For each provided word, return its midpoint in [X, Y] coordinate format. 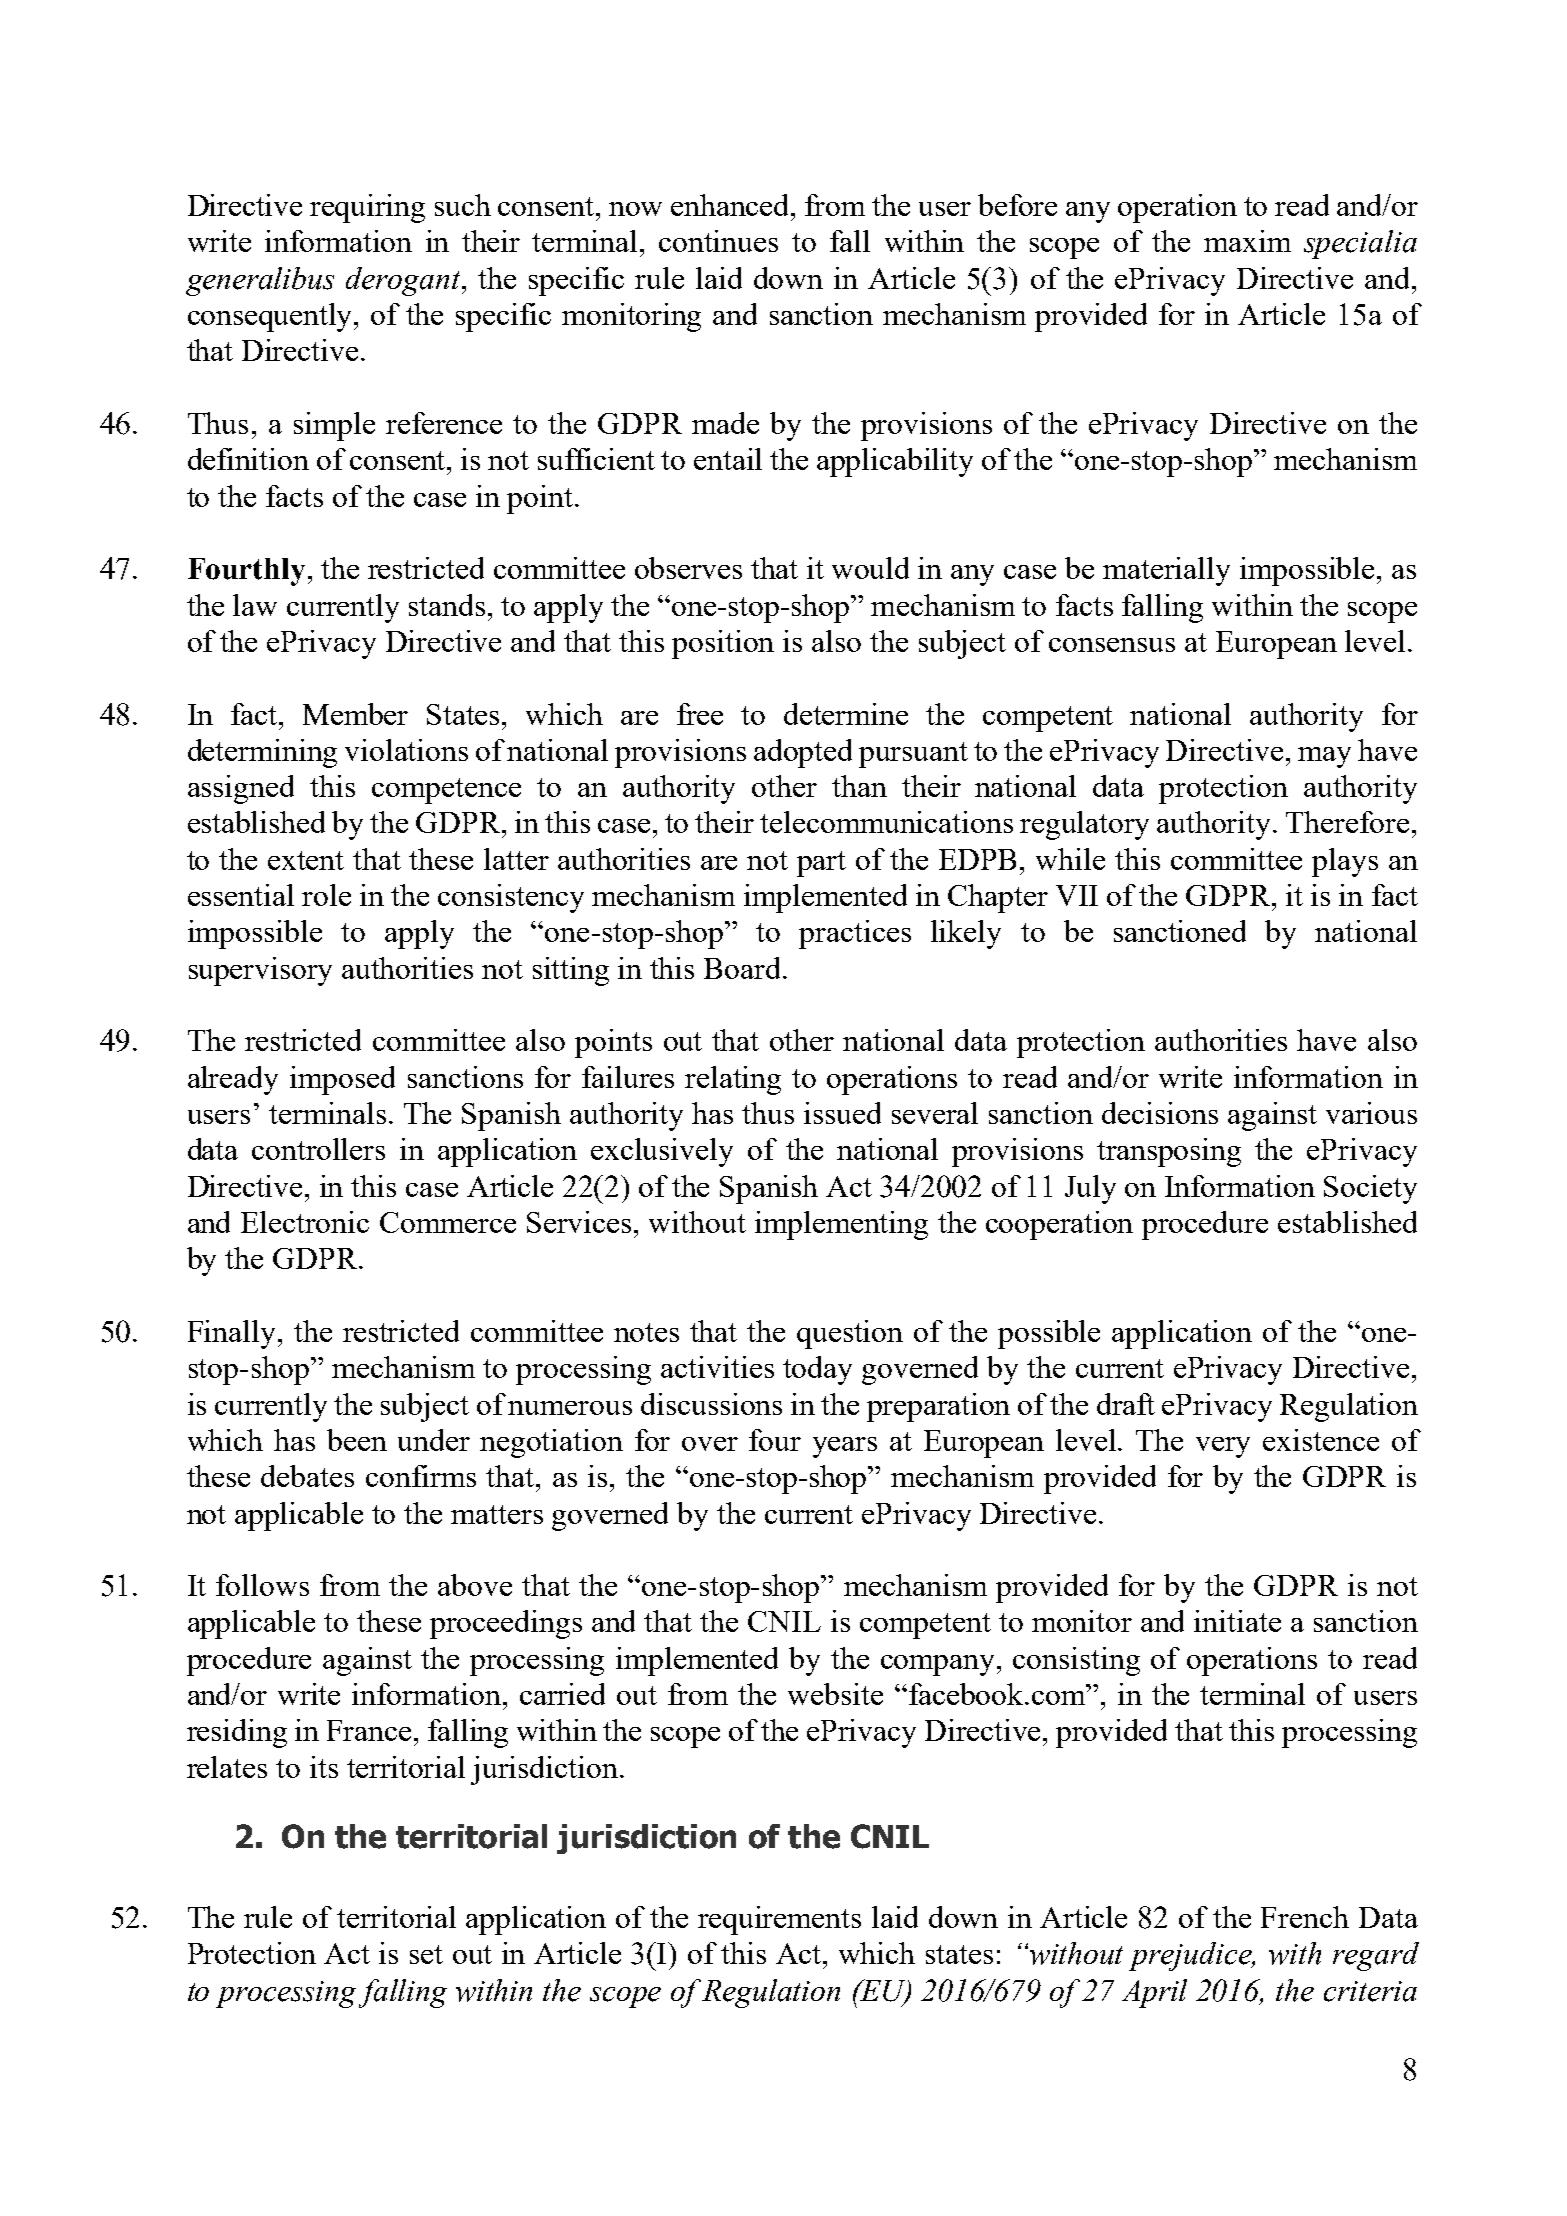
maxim [1247, 241]
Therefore [1347, 822]
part [821, 864]
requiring [367, 208]
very [1223, 1447]
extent [306, 860]
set [426, 1954]
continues [718, 241]
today [817, 1370]
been [357, 1440]
